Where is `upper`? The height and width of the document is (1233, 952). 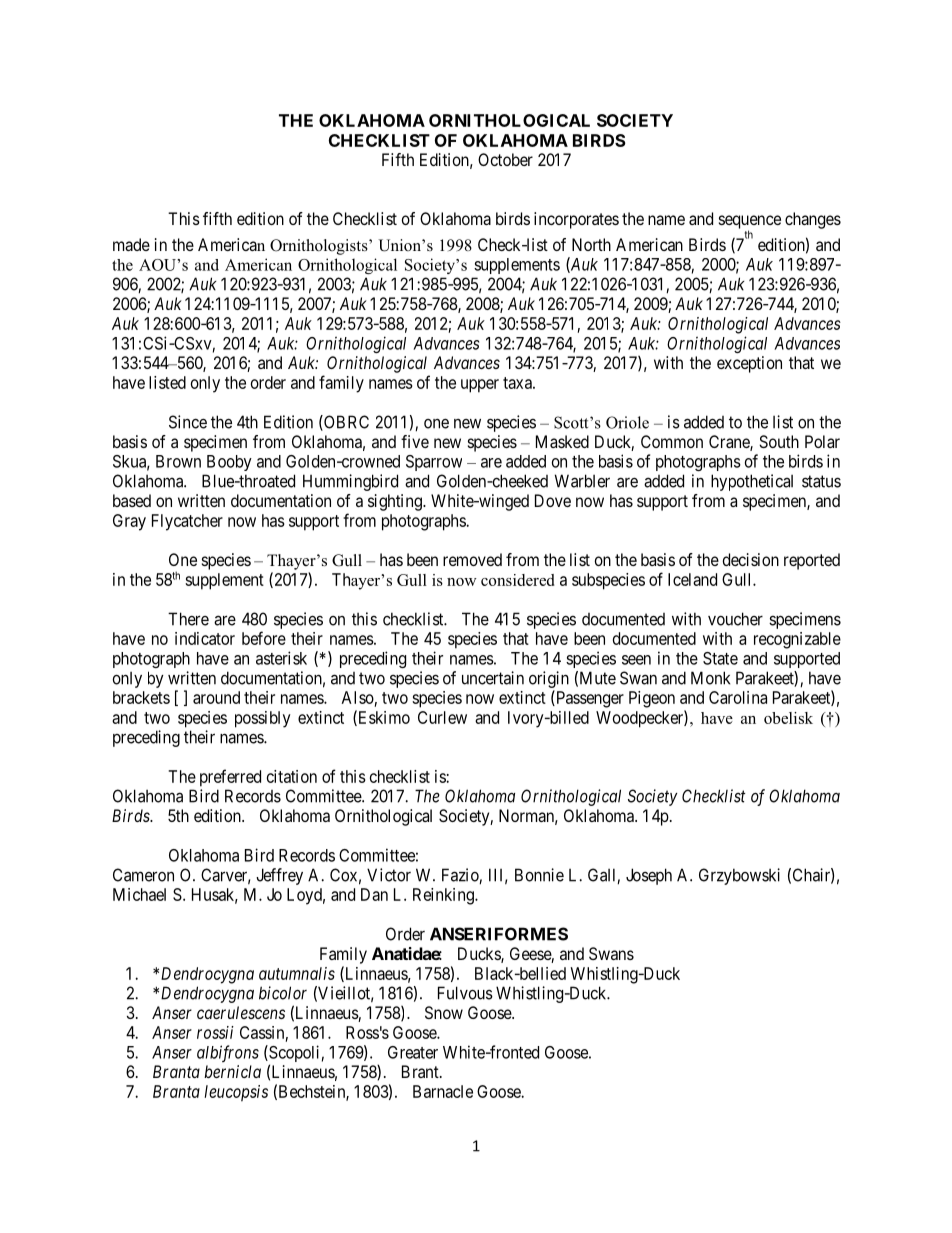 upper is located at coordinates (480, 386).
